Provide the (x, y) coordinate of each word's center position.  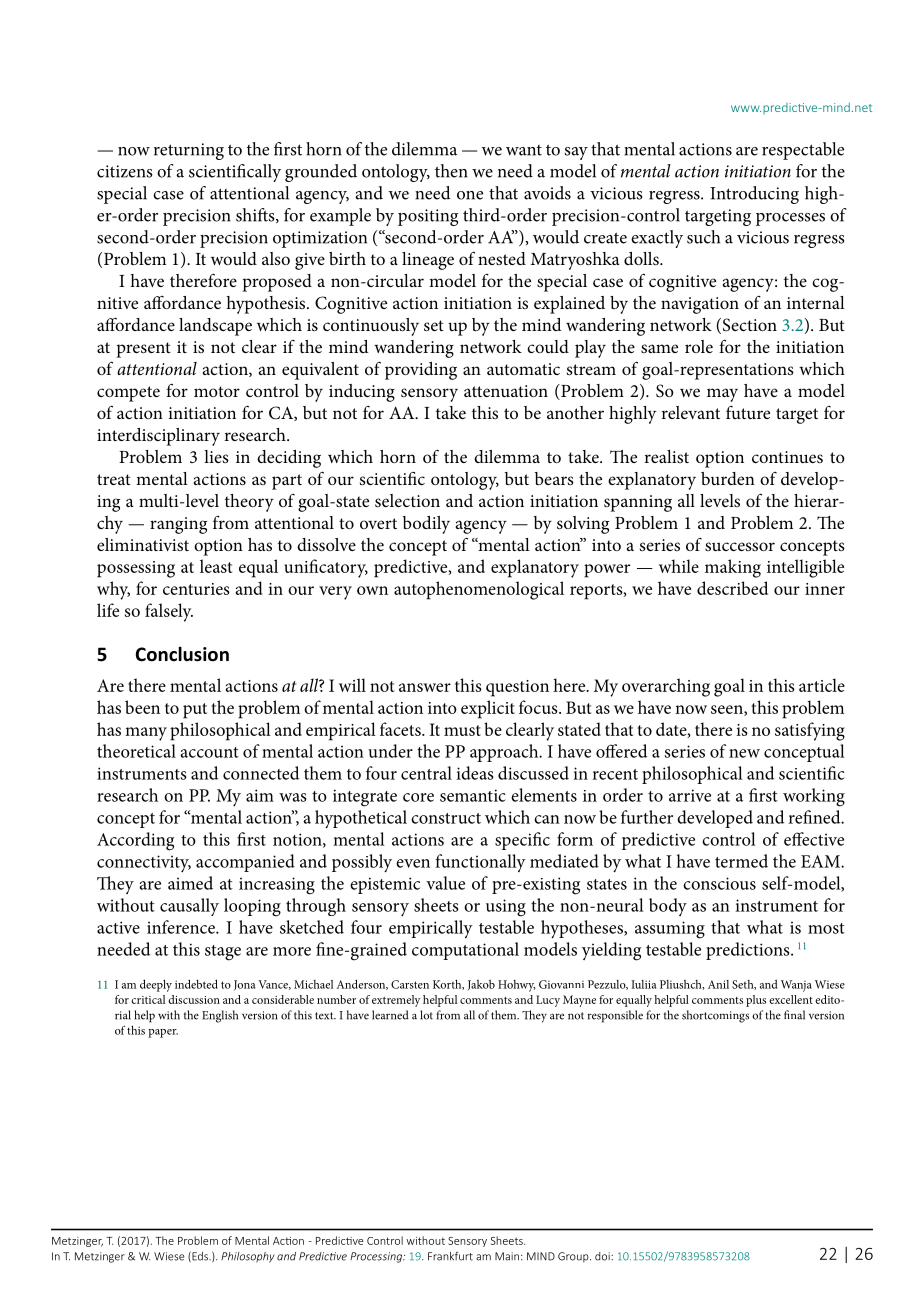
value (445, 883)
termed (741, 861)
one (470, 195)
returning (189, 151)
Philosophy (247, 1257)
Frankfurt (450, 1256)
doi (603, 1256)
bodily (426, 525)
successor (740, 546)
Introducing (754, 195)
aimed (190, 883)
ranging (178, 525)
